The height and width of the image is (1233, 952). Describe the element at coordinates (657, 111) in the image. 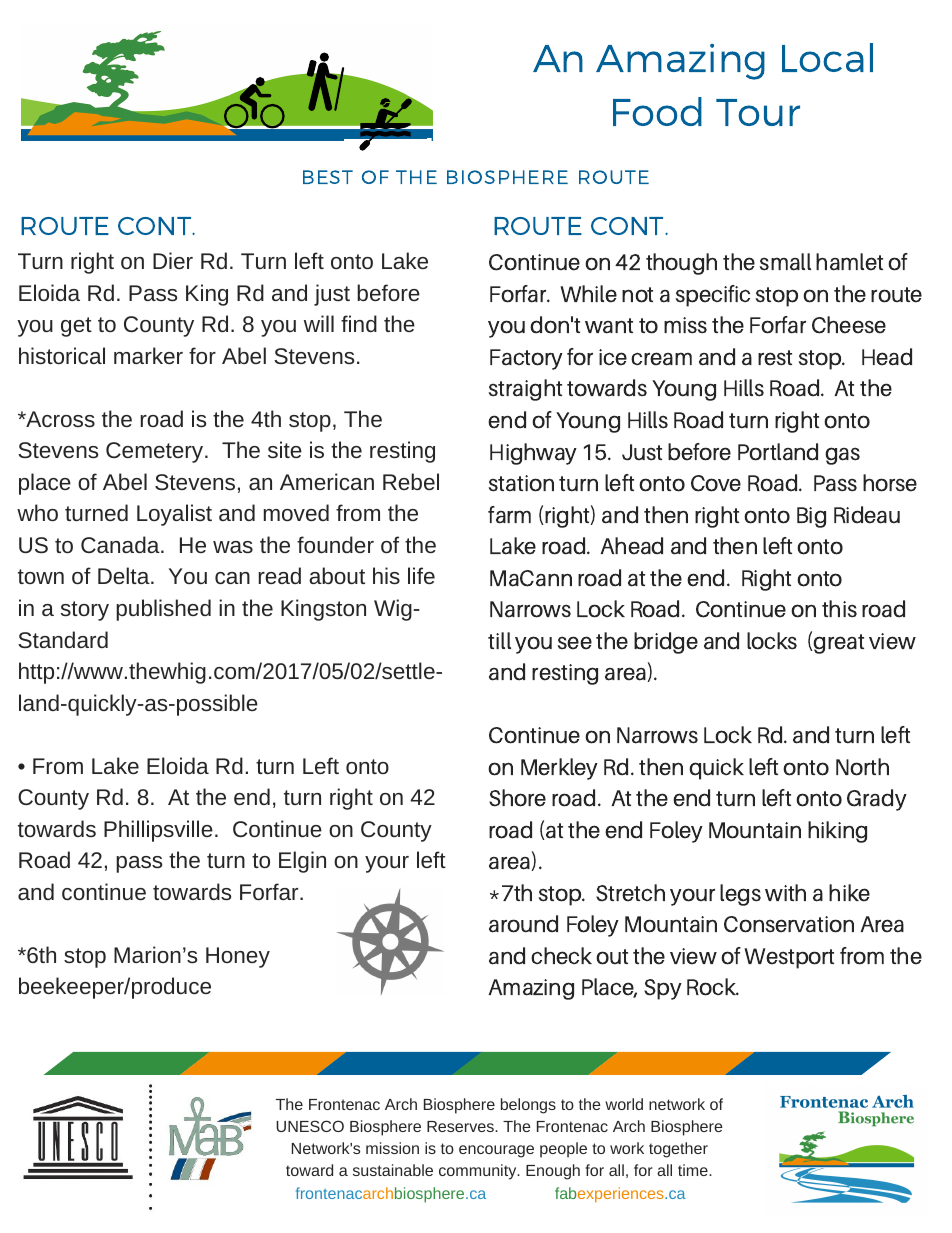

I see `Food` at that location.
